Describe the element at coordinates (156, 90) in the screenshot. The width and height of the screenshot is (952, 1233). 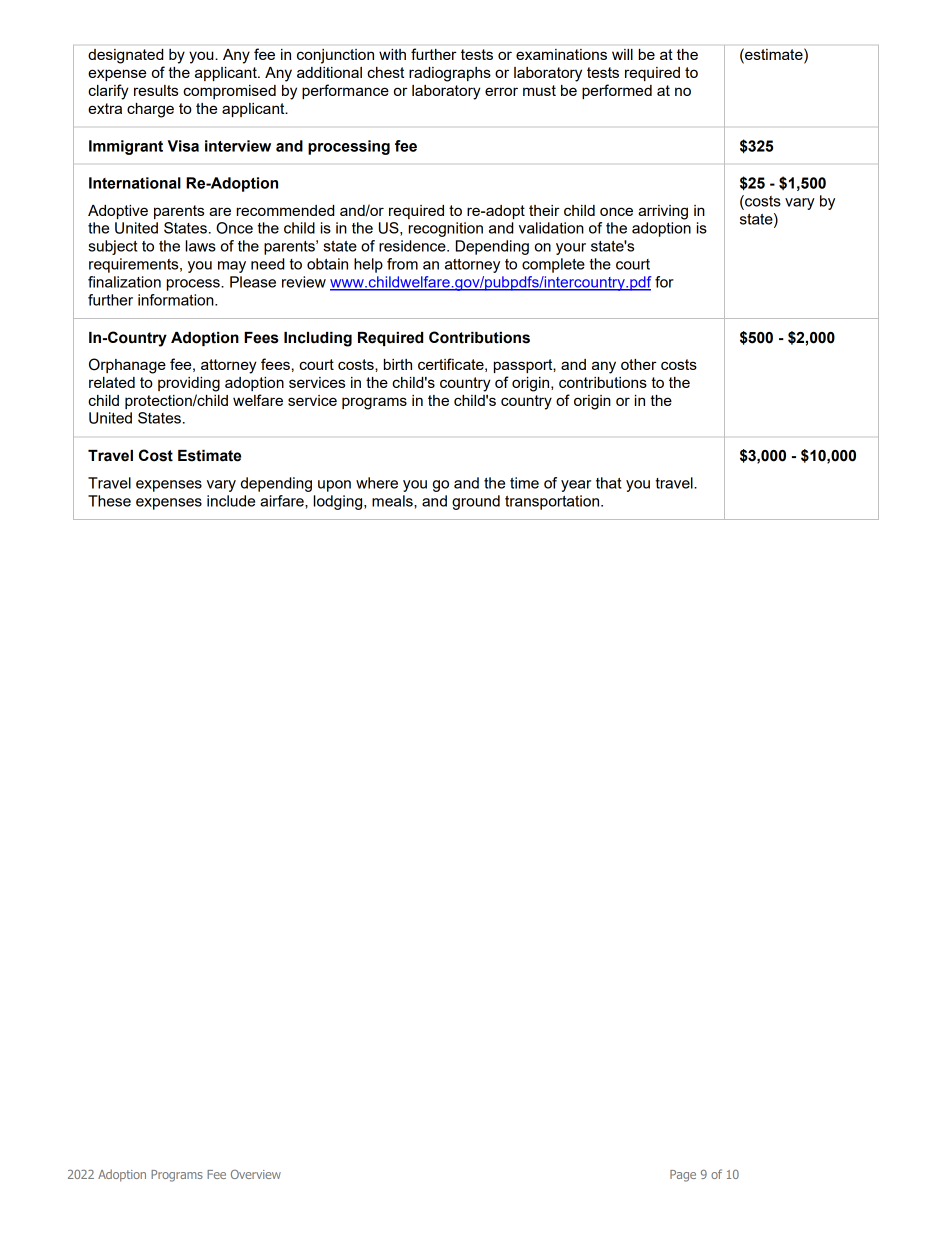
I see `results` at that location.
